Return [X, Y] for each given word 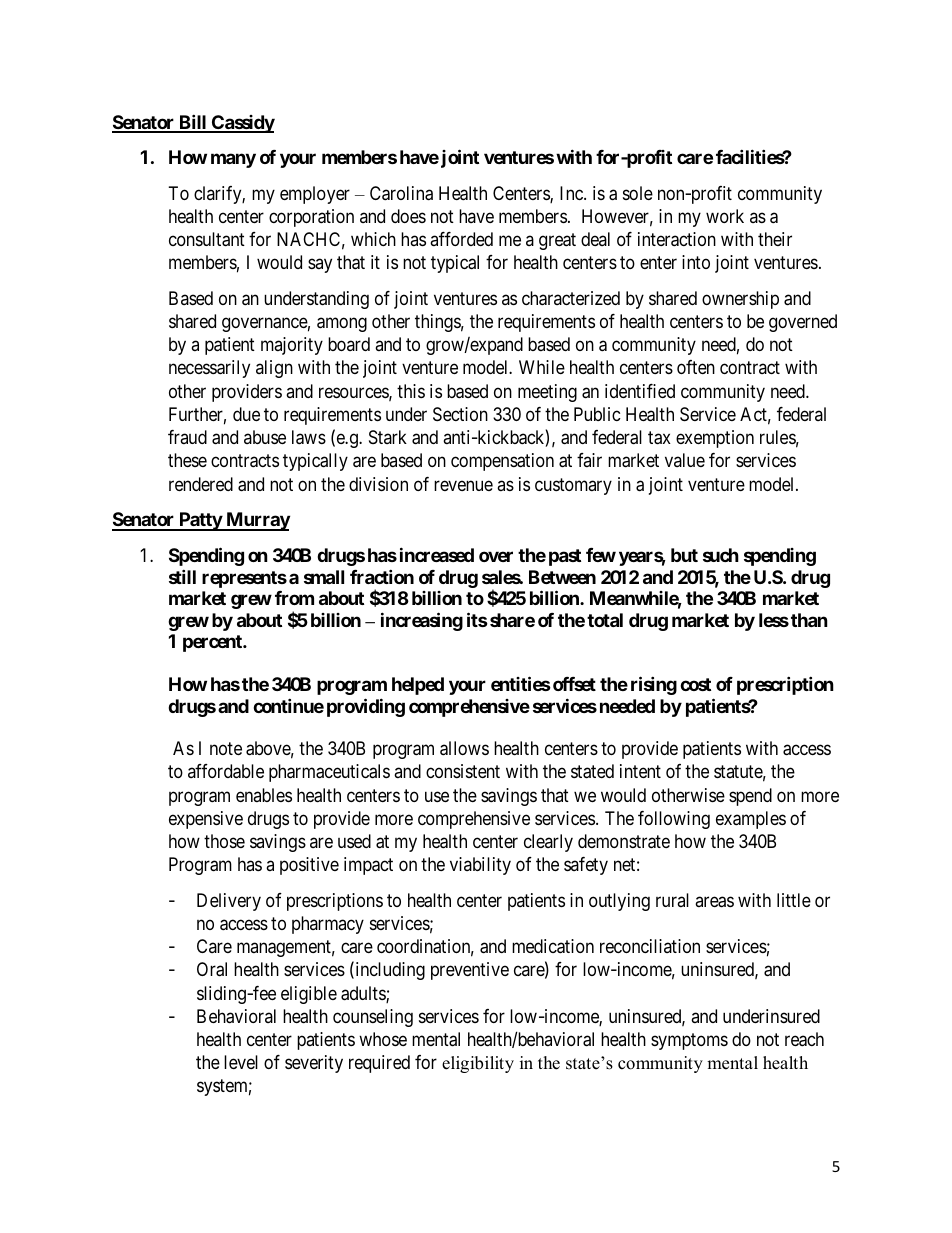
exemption [715, 439]
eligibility [478, 1064]
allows [464, 748]
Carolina [401, 193]
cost [695, 684]
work [725, 216]
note [226, 748]
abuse [265, 437]
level [241, 1062]
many [233, 160]
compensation [502, 462]
